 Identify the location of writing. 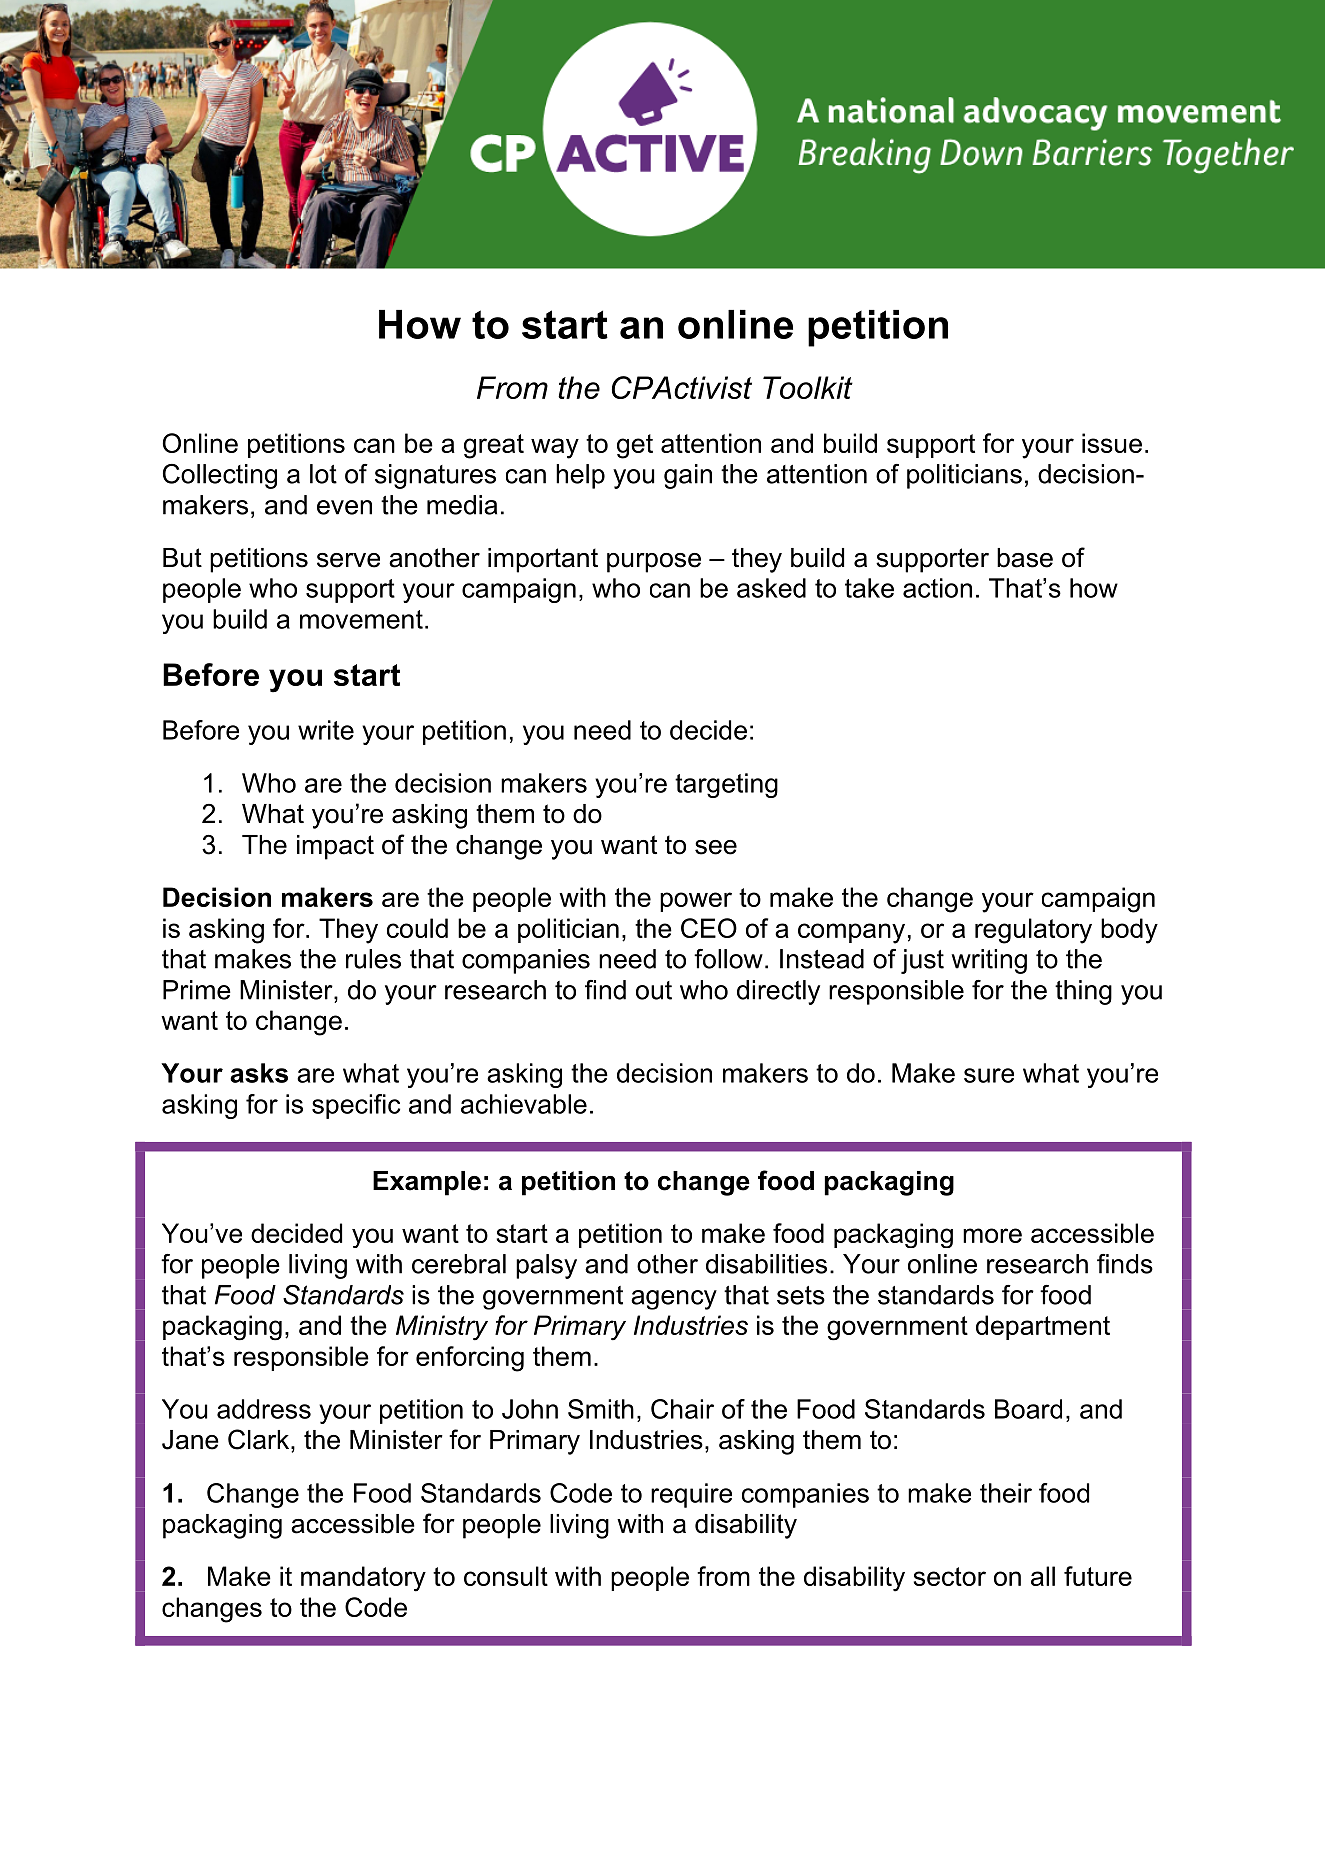
(989, 961).
